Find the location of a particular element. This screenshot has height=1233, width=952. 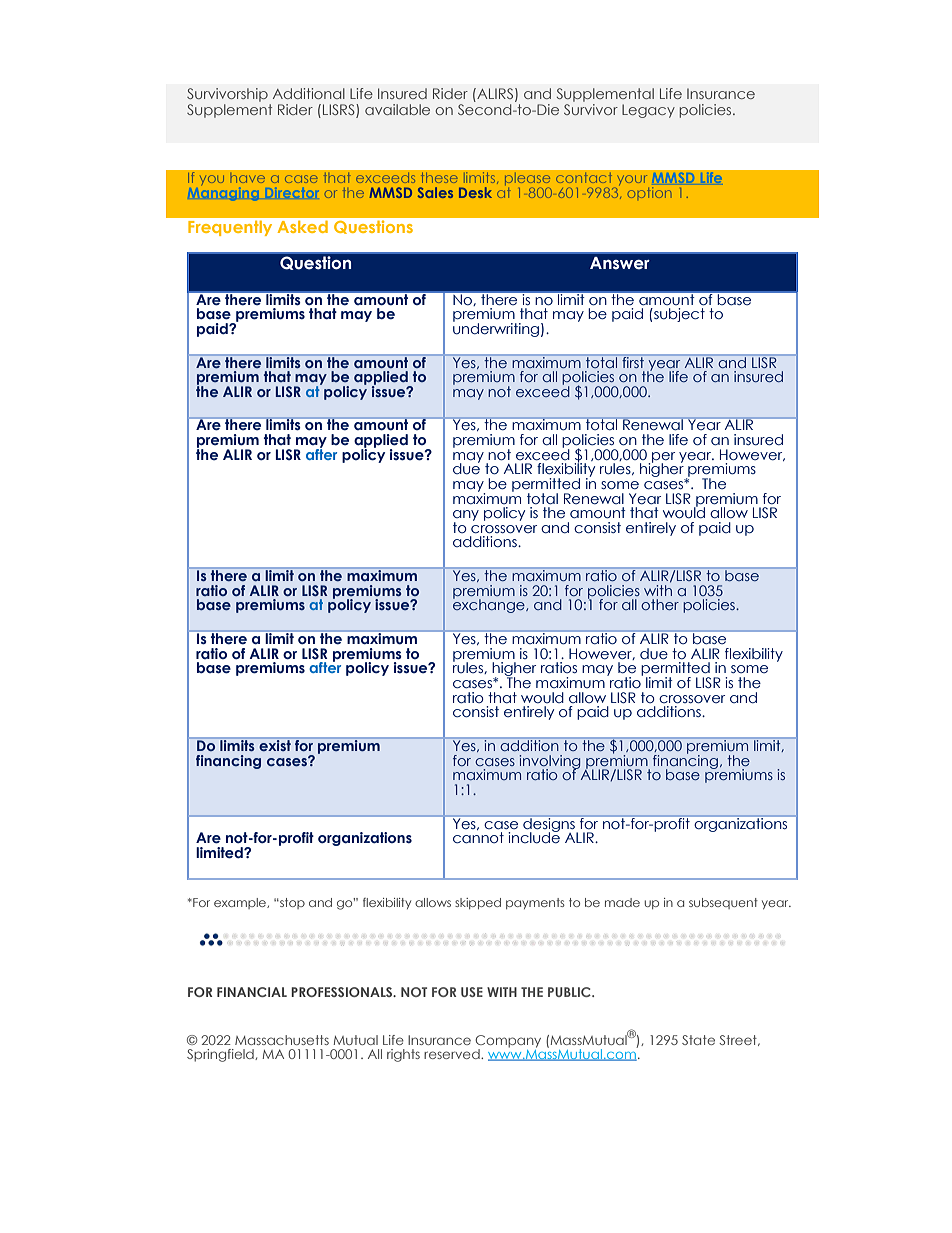

first is located at coordinates (633, 361).
